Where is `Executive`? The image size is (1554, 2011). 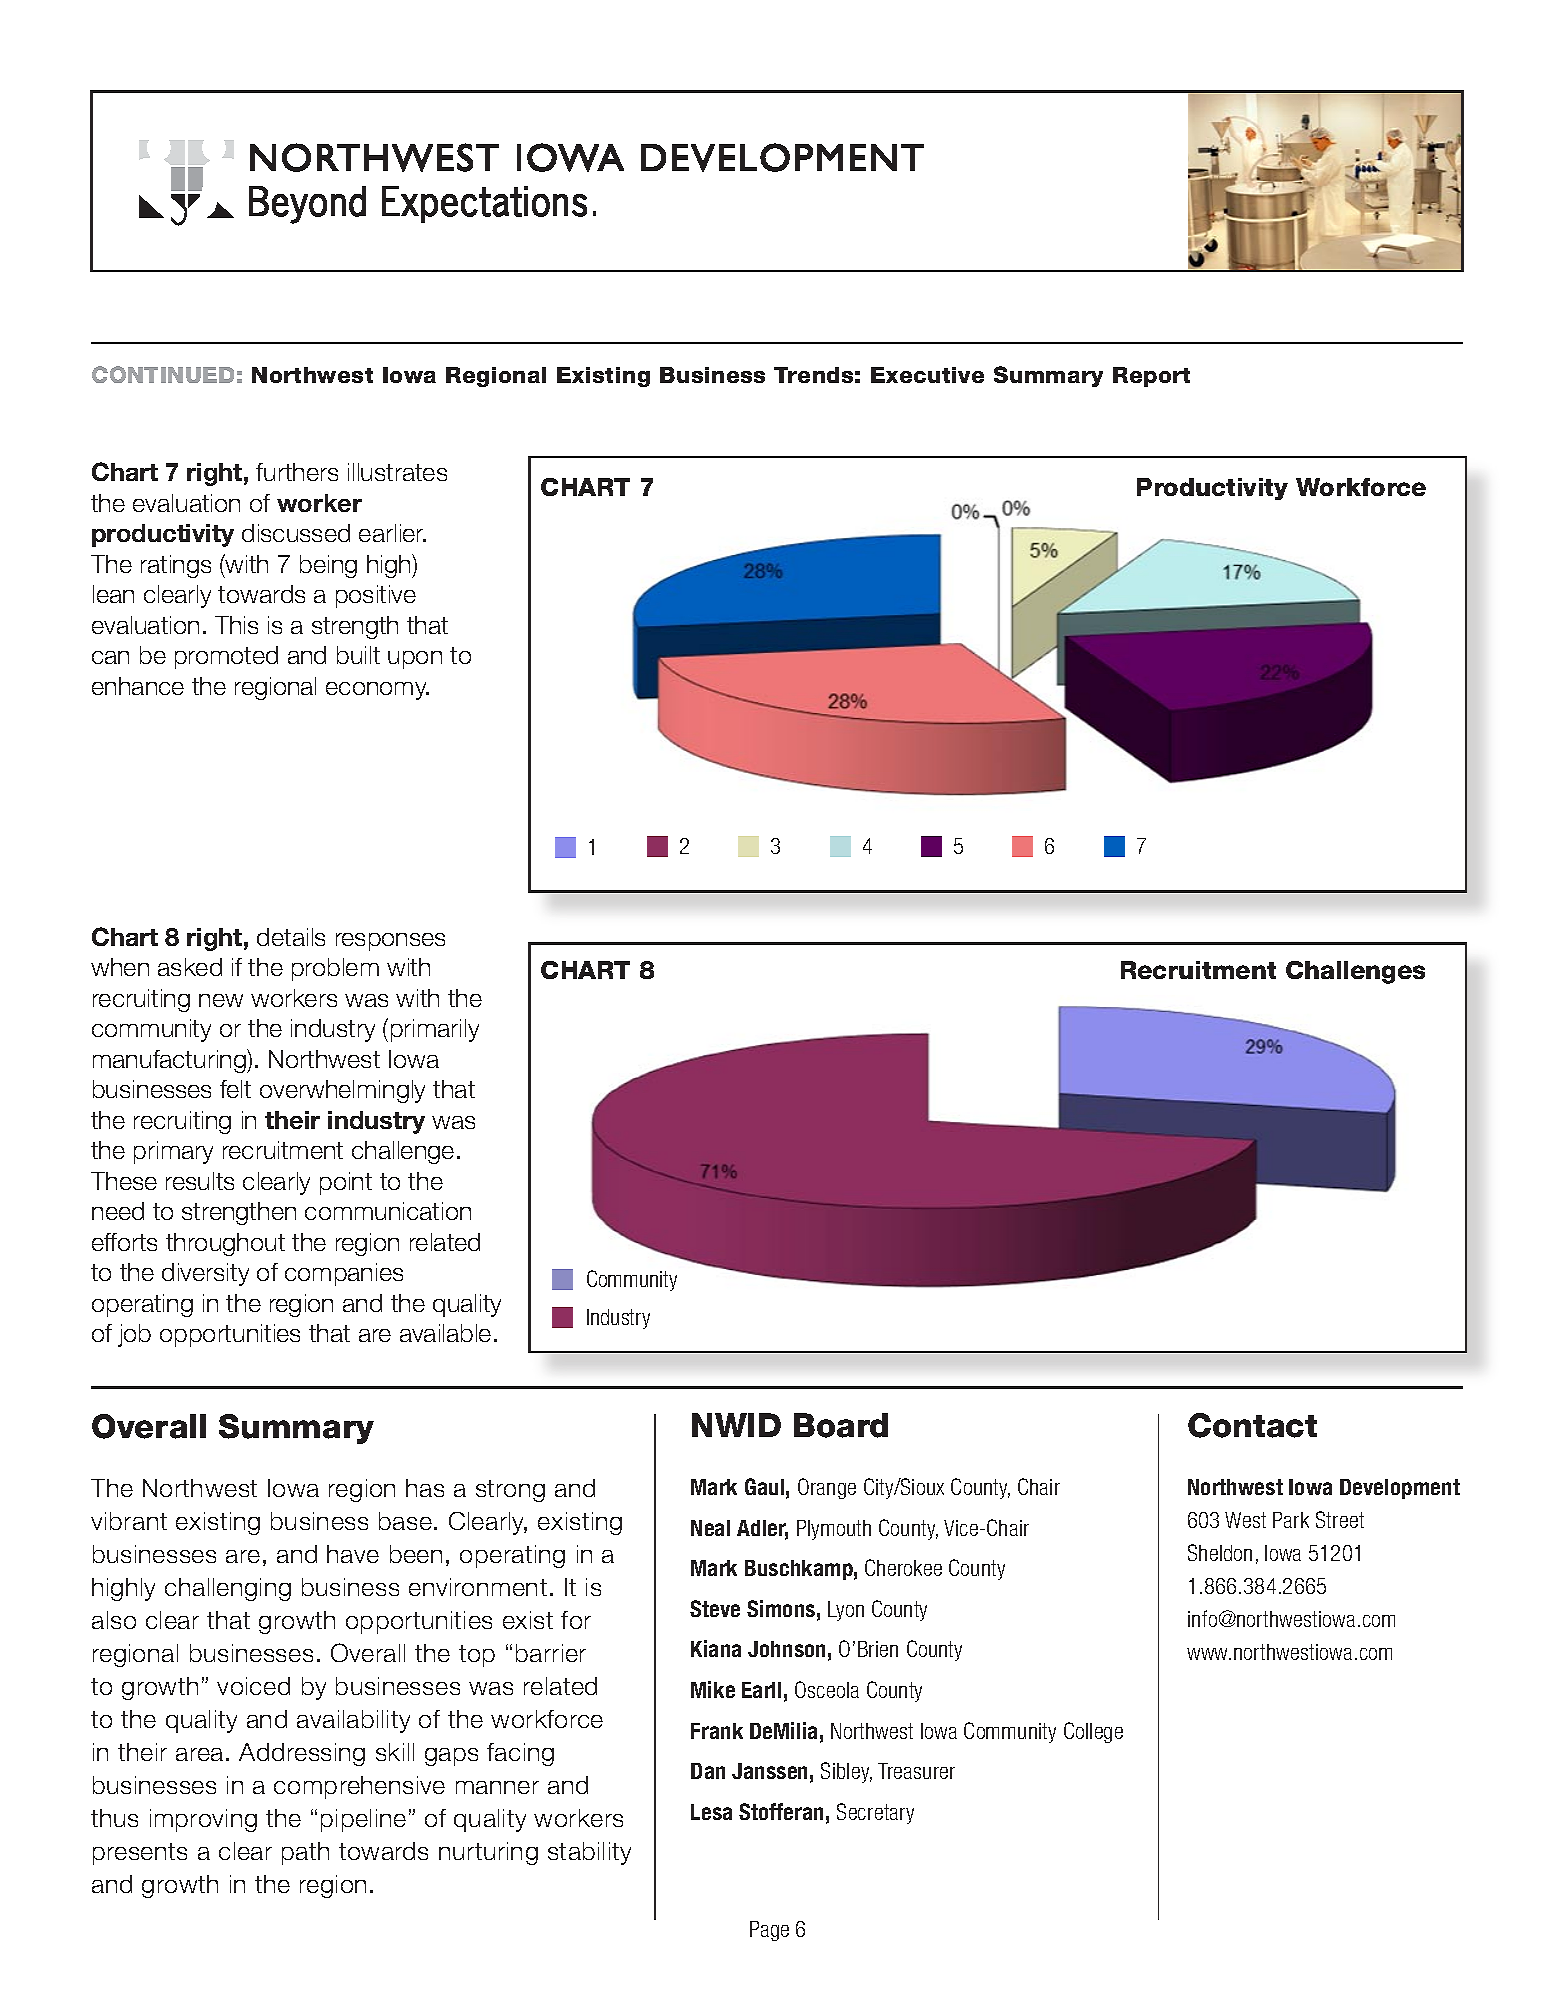
Executive is located at coordinates (927, 375).
